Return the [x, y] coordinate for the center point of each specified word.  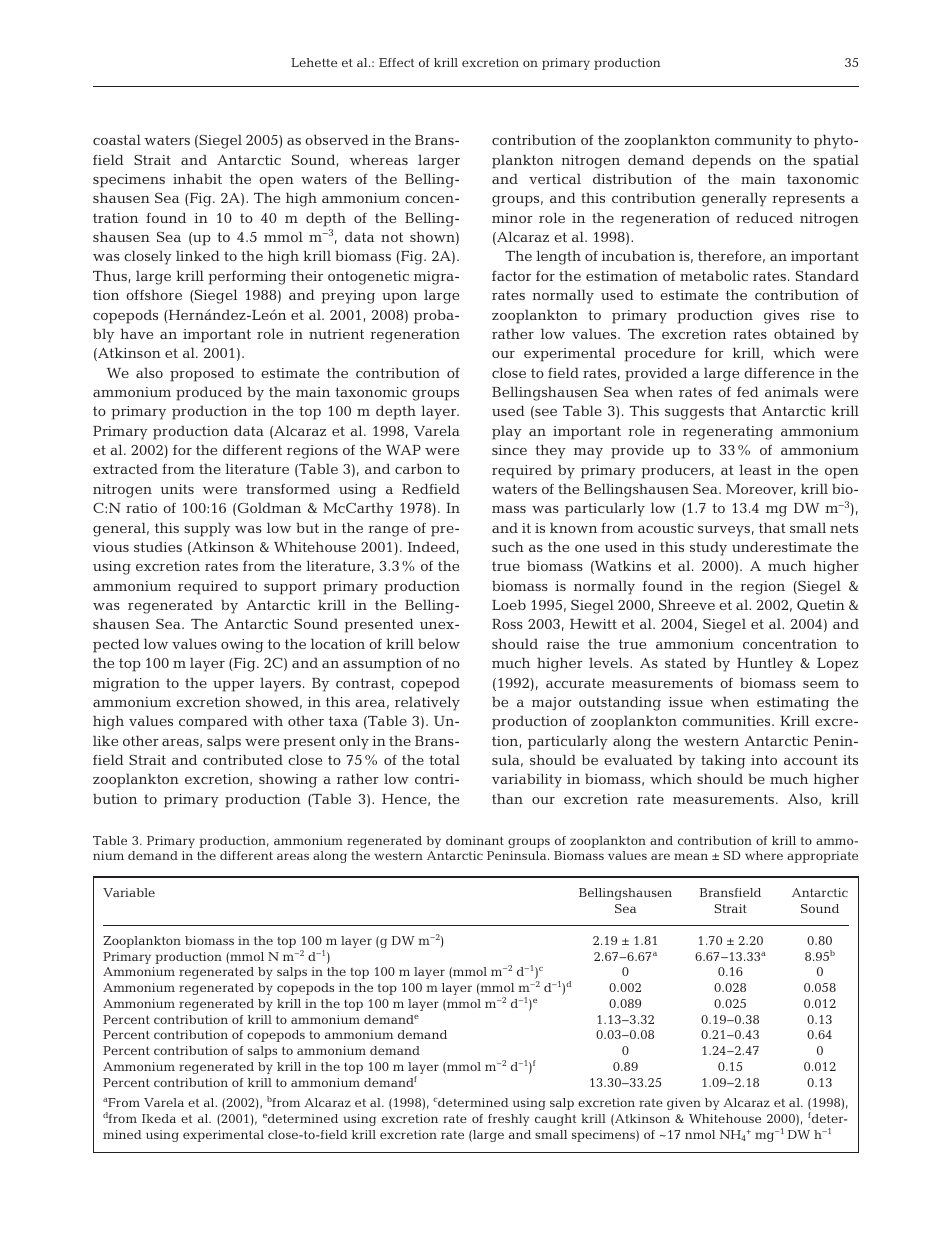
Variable [129, 892]
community [753, 142]
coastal [117, 139]
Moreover [761, 490]
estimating [793, 704]
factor [511, 276]
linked [198, 255]
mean [691, 856]
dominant [475, 840]
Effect [396, 62]
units [177, 489]
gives [781, 317]
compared [213, 722]
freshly [508, 1120]
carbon [418, 468]
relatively [427, 703]
